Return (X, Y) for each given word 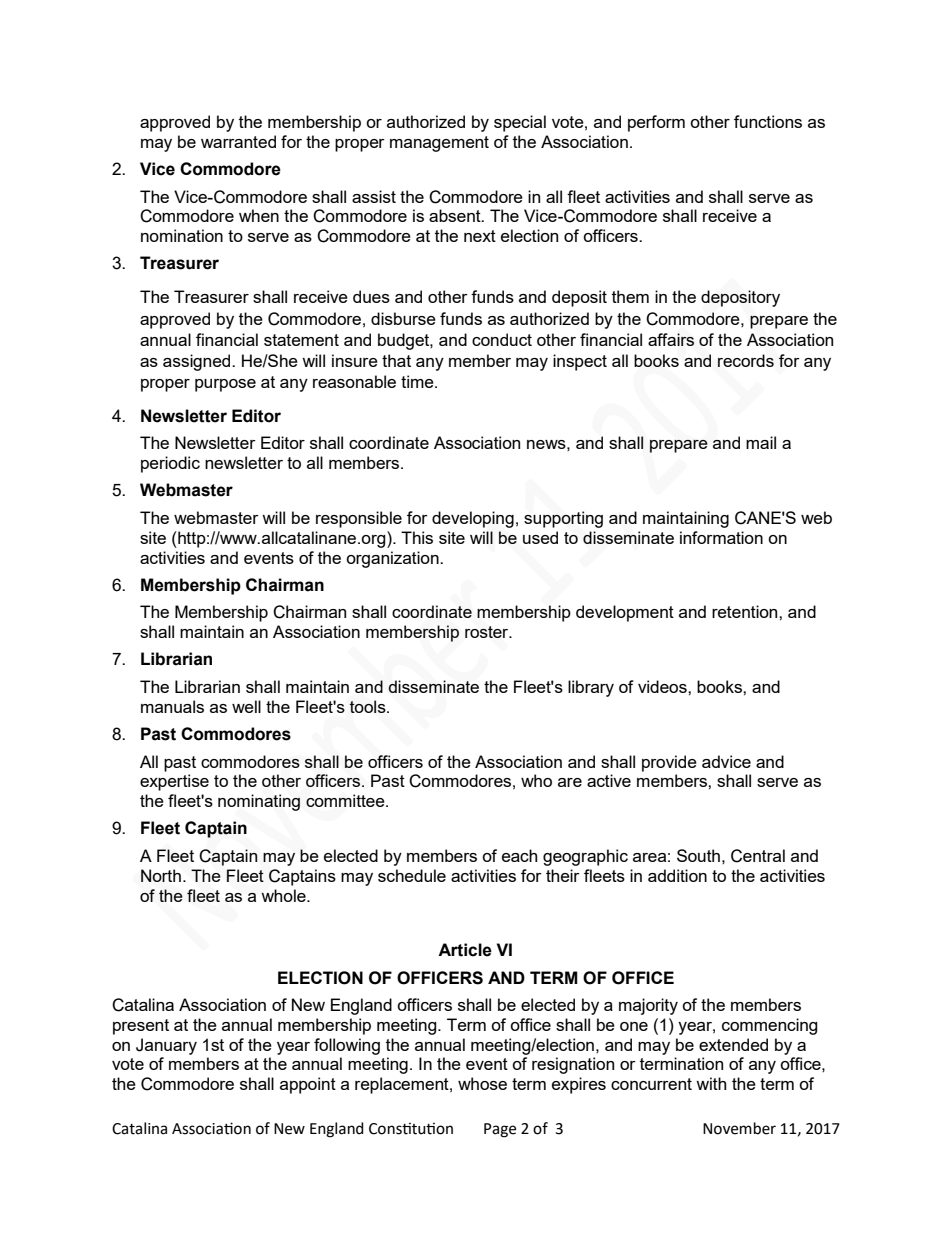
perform (656, 123)
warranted (238, 141)
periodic (170, 464)
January (166, 1046)
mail (761, 442)
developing (473, 519)
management (439, 144)
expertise (174, 782)
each (519, 855)
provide (669, 763)
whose (482, 1083)
